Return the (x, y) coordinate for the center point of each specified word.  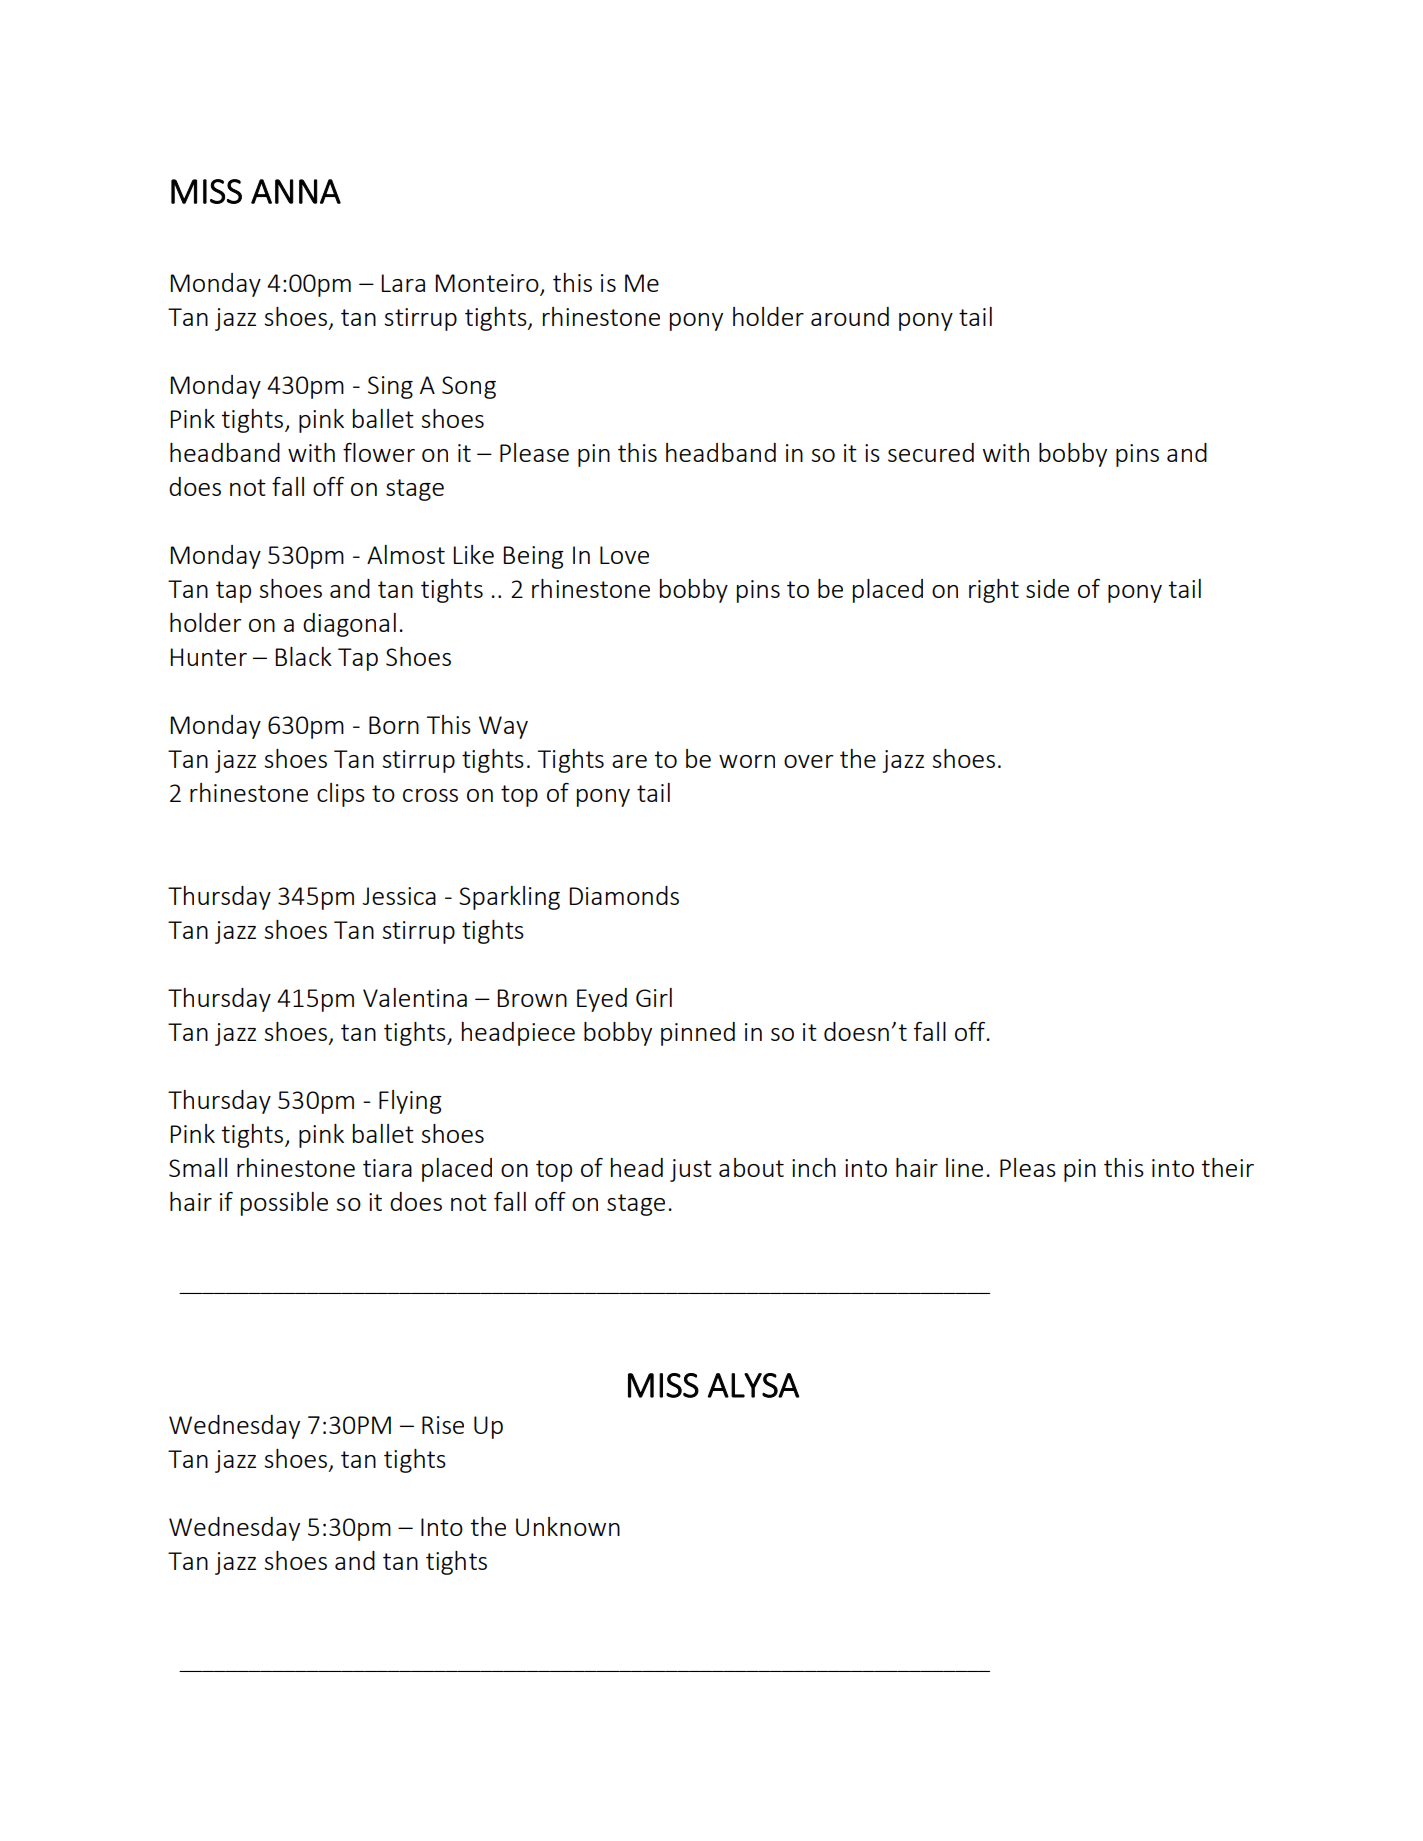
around (850, 316)
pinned (698, 1034)
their (1227, 1167)
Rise (443, 1425)
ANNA (296, 191)
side (1047, 588)
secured (931, 452)
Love (624, 555)
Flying (410, 1102)
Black (303, 656)
